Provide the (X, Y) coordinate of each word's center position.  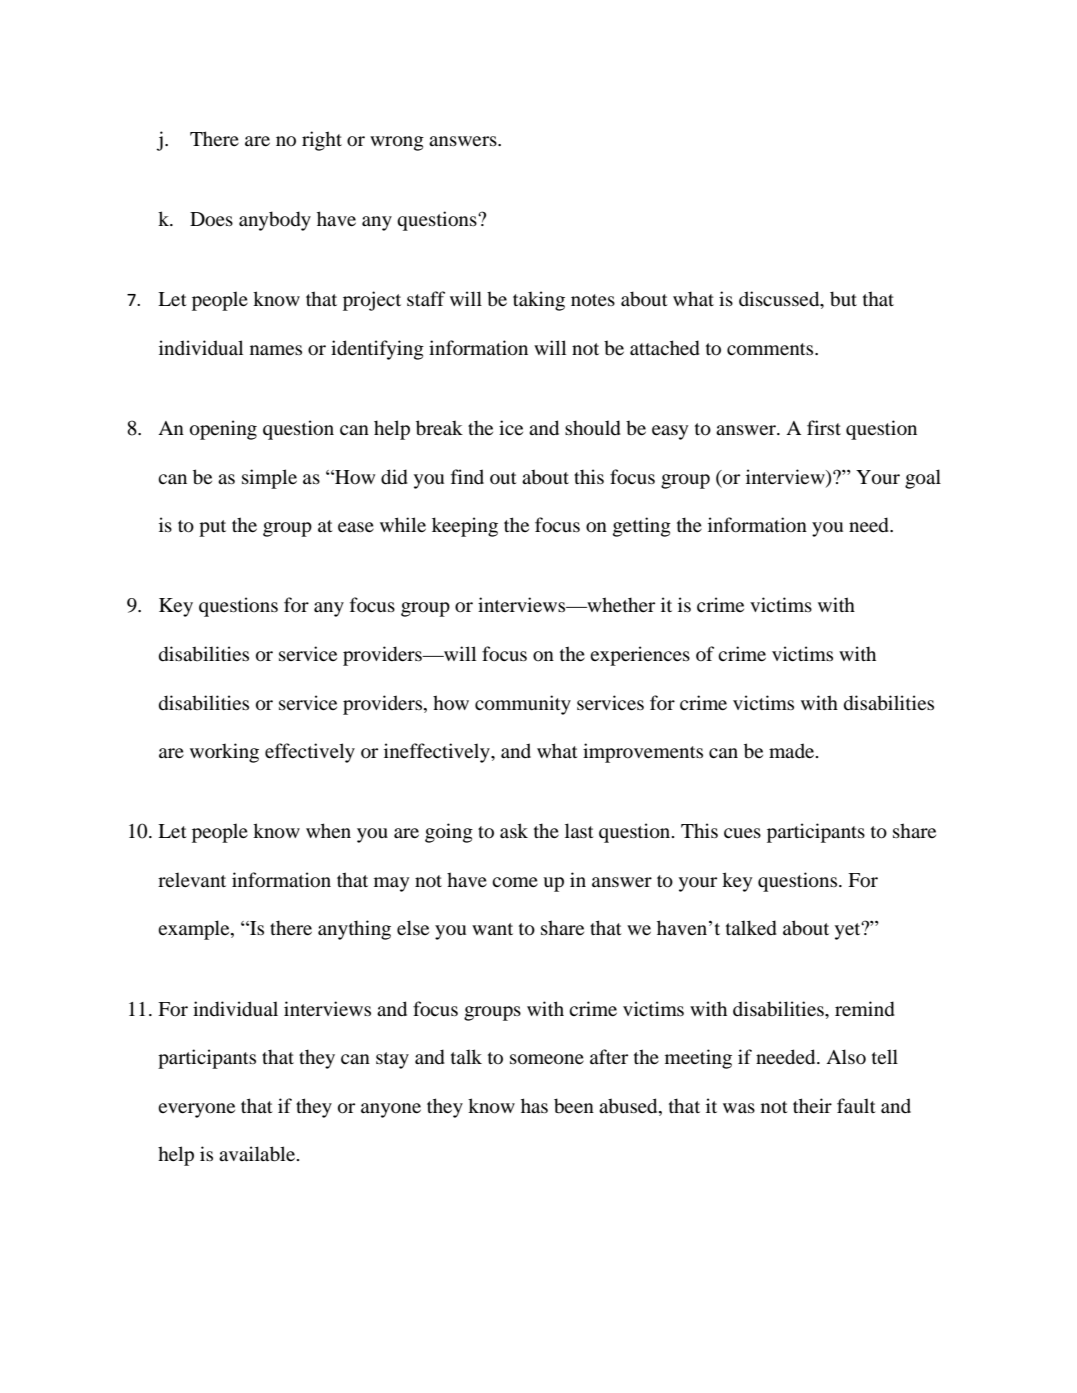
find (467, 476)
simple (269, 479)
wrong (397, 143)
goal (923, 479)
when (328, 830)
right (322, 141)
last (579, 830)
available (258, 1154)
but (843, 299)
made (793, 750)
